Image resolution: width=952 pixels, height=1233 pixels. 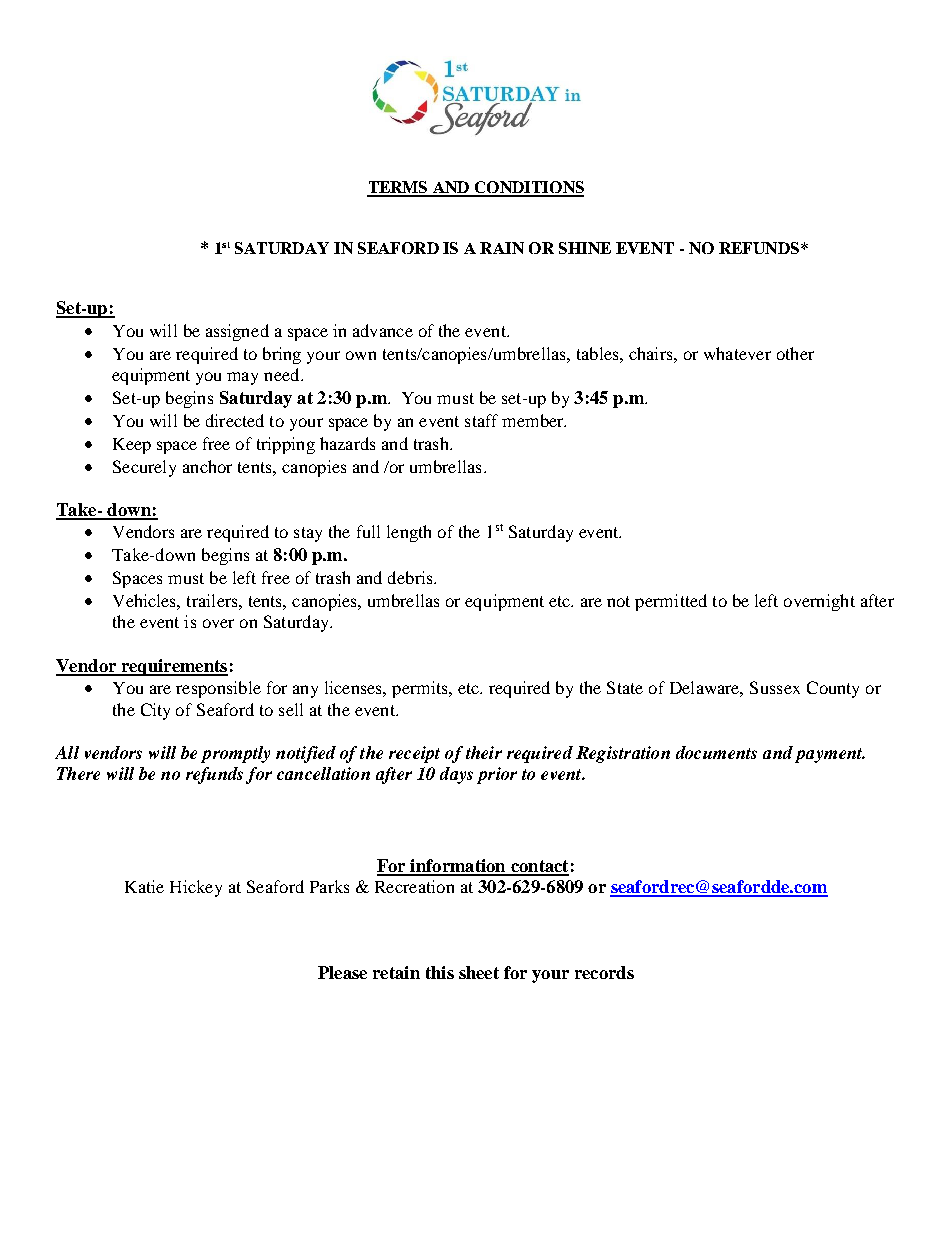 What do you see at coordinates (671, 602) in the image?
I see `permitted` at bounding box center [671, 602].
